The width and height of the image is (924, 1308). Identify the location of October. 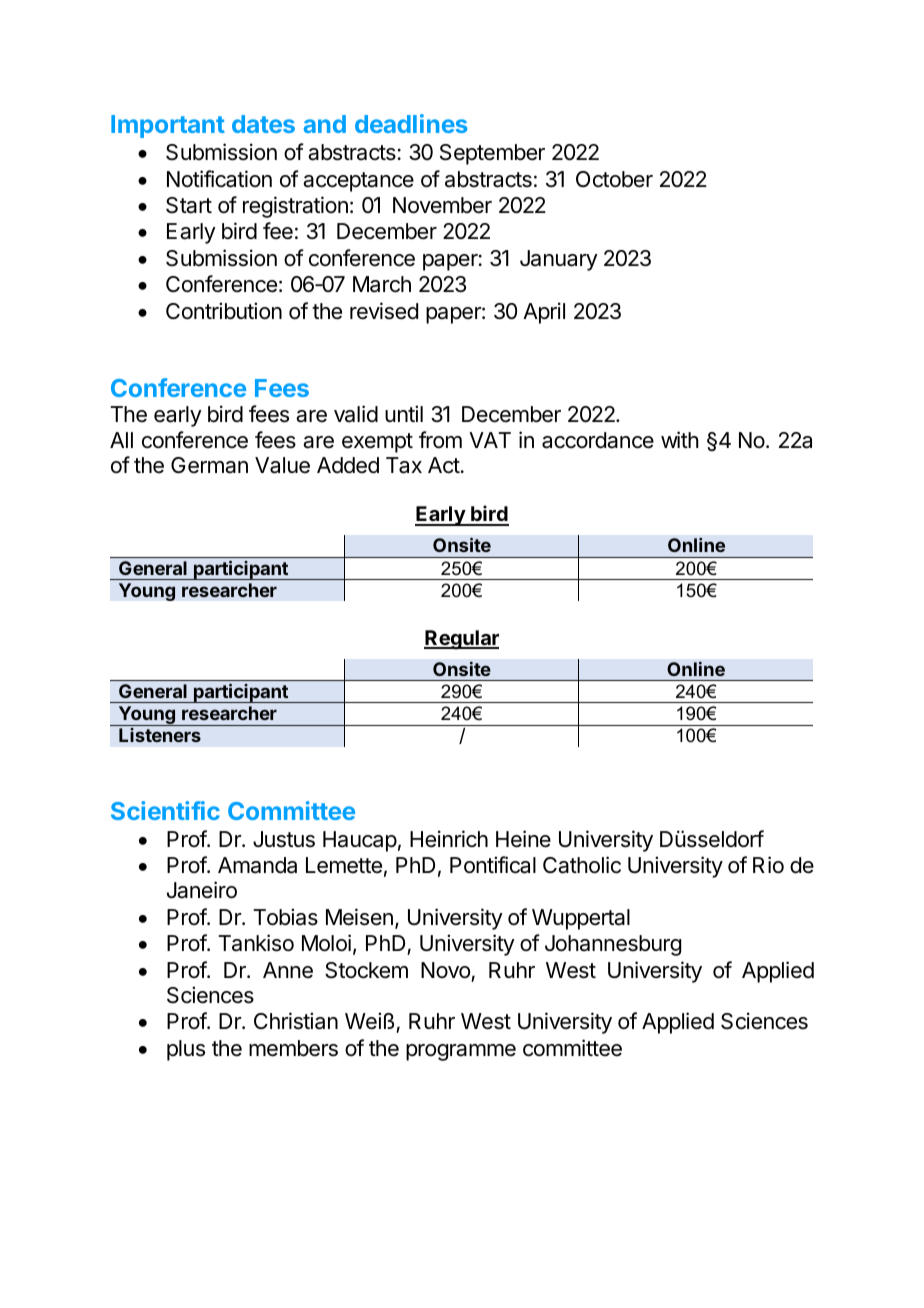
(614, 179).
